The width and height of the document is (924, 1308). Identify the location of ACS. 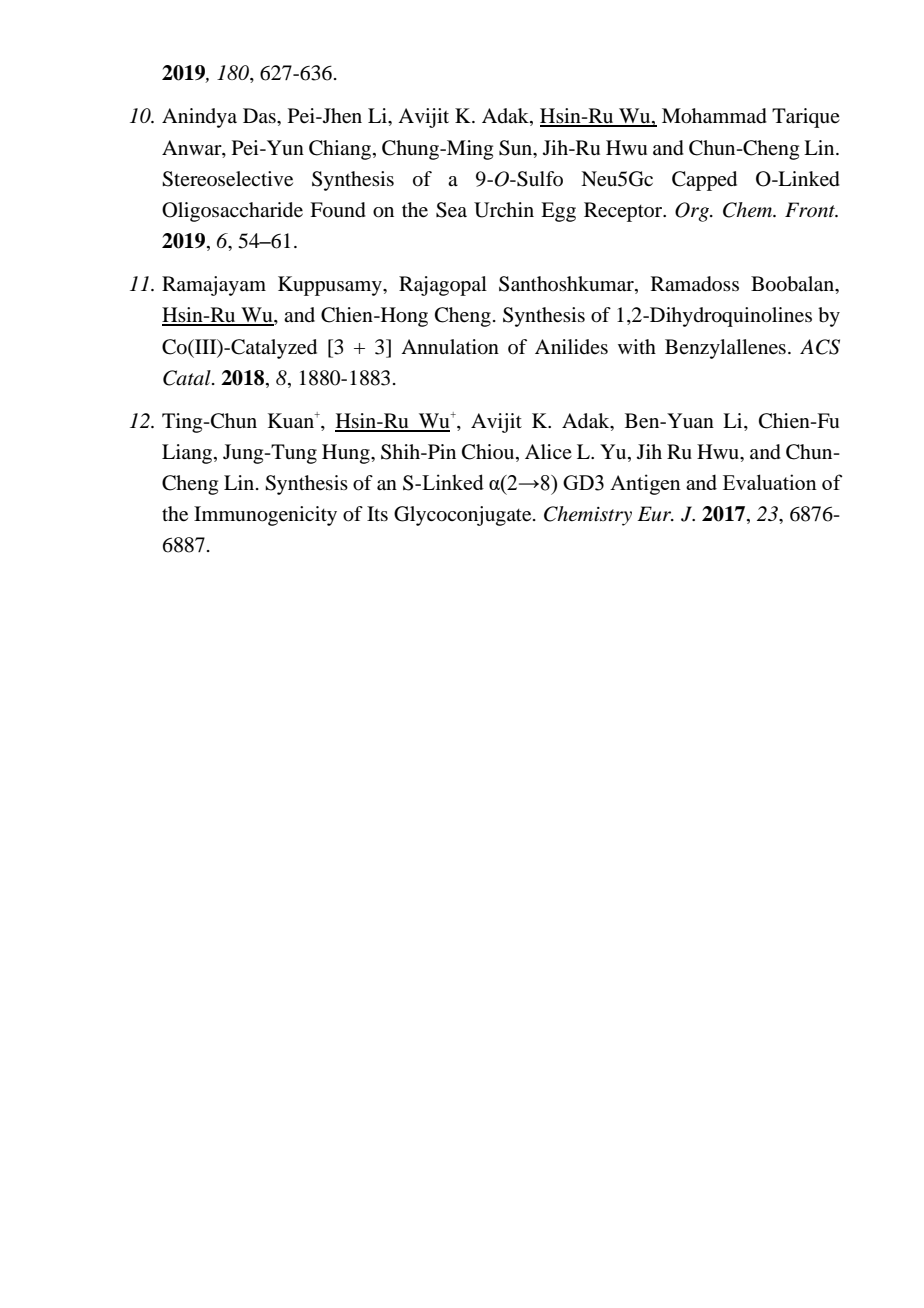
(820, 347).
